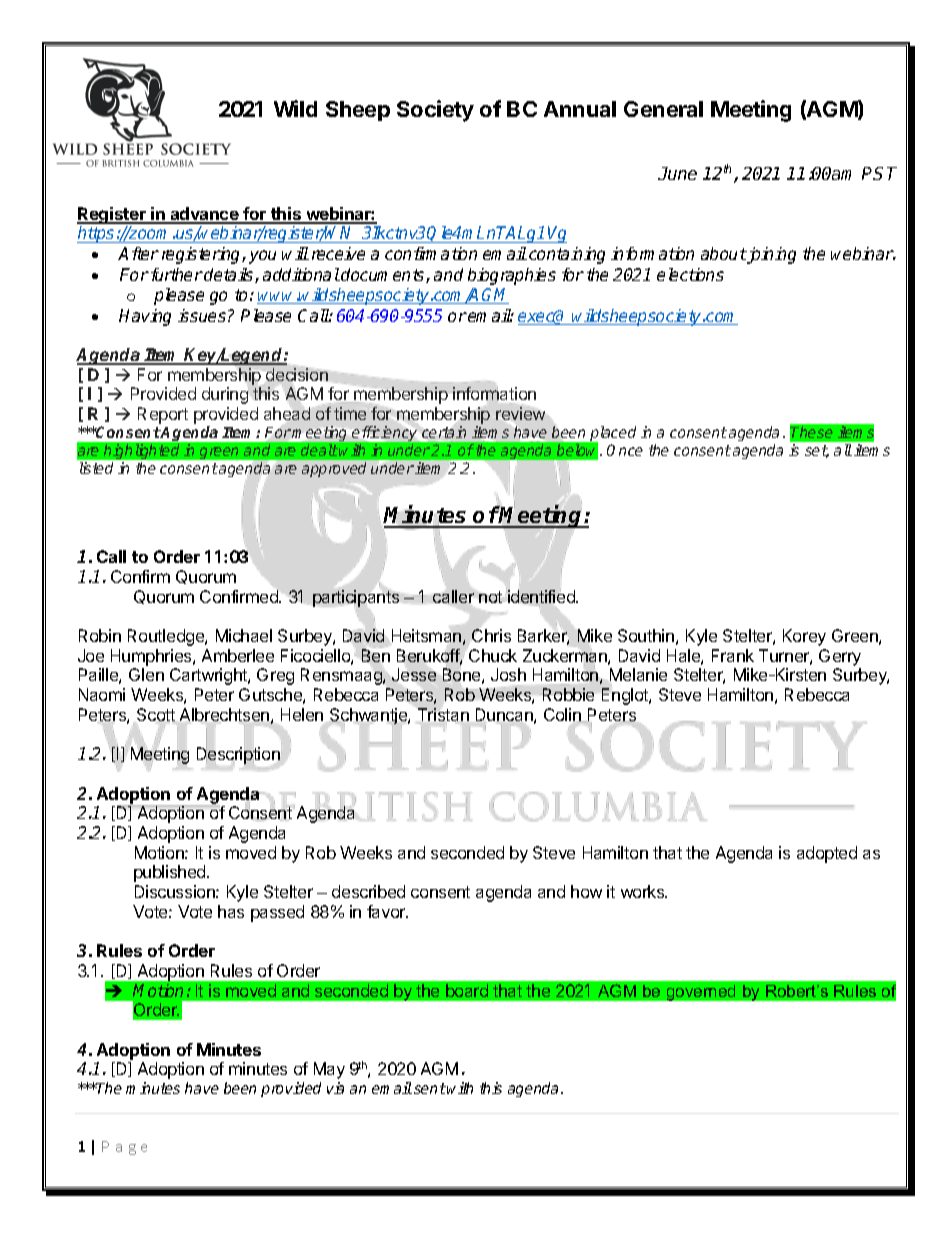 The width and height of the screenshot is (952, 1233). Describe the element at coordinates (491, 597) in the screenshot. I see `not` at that location.
